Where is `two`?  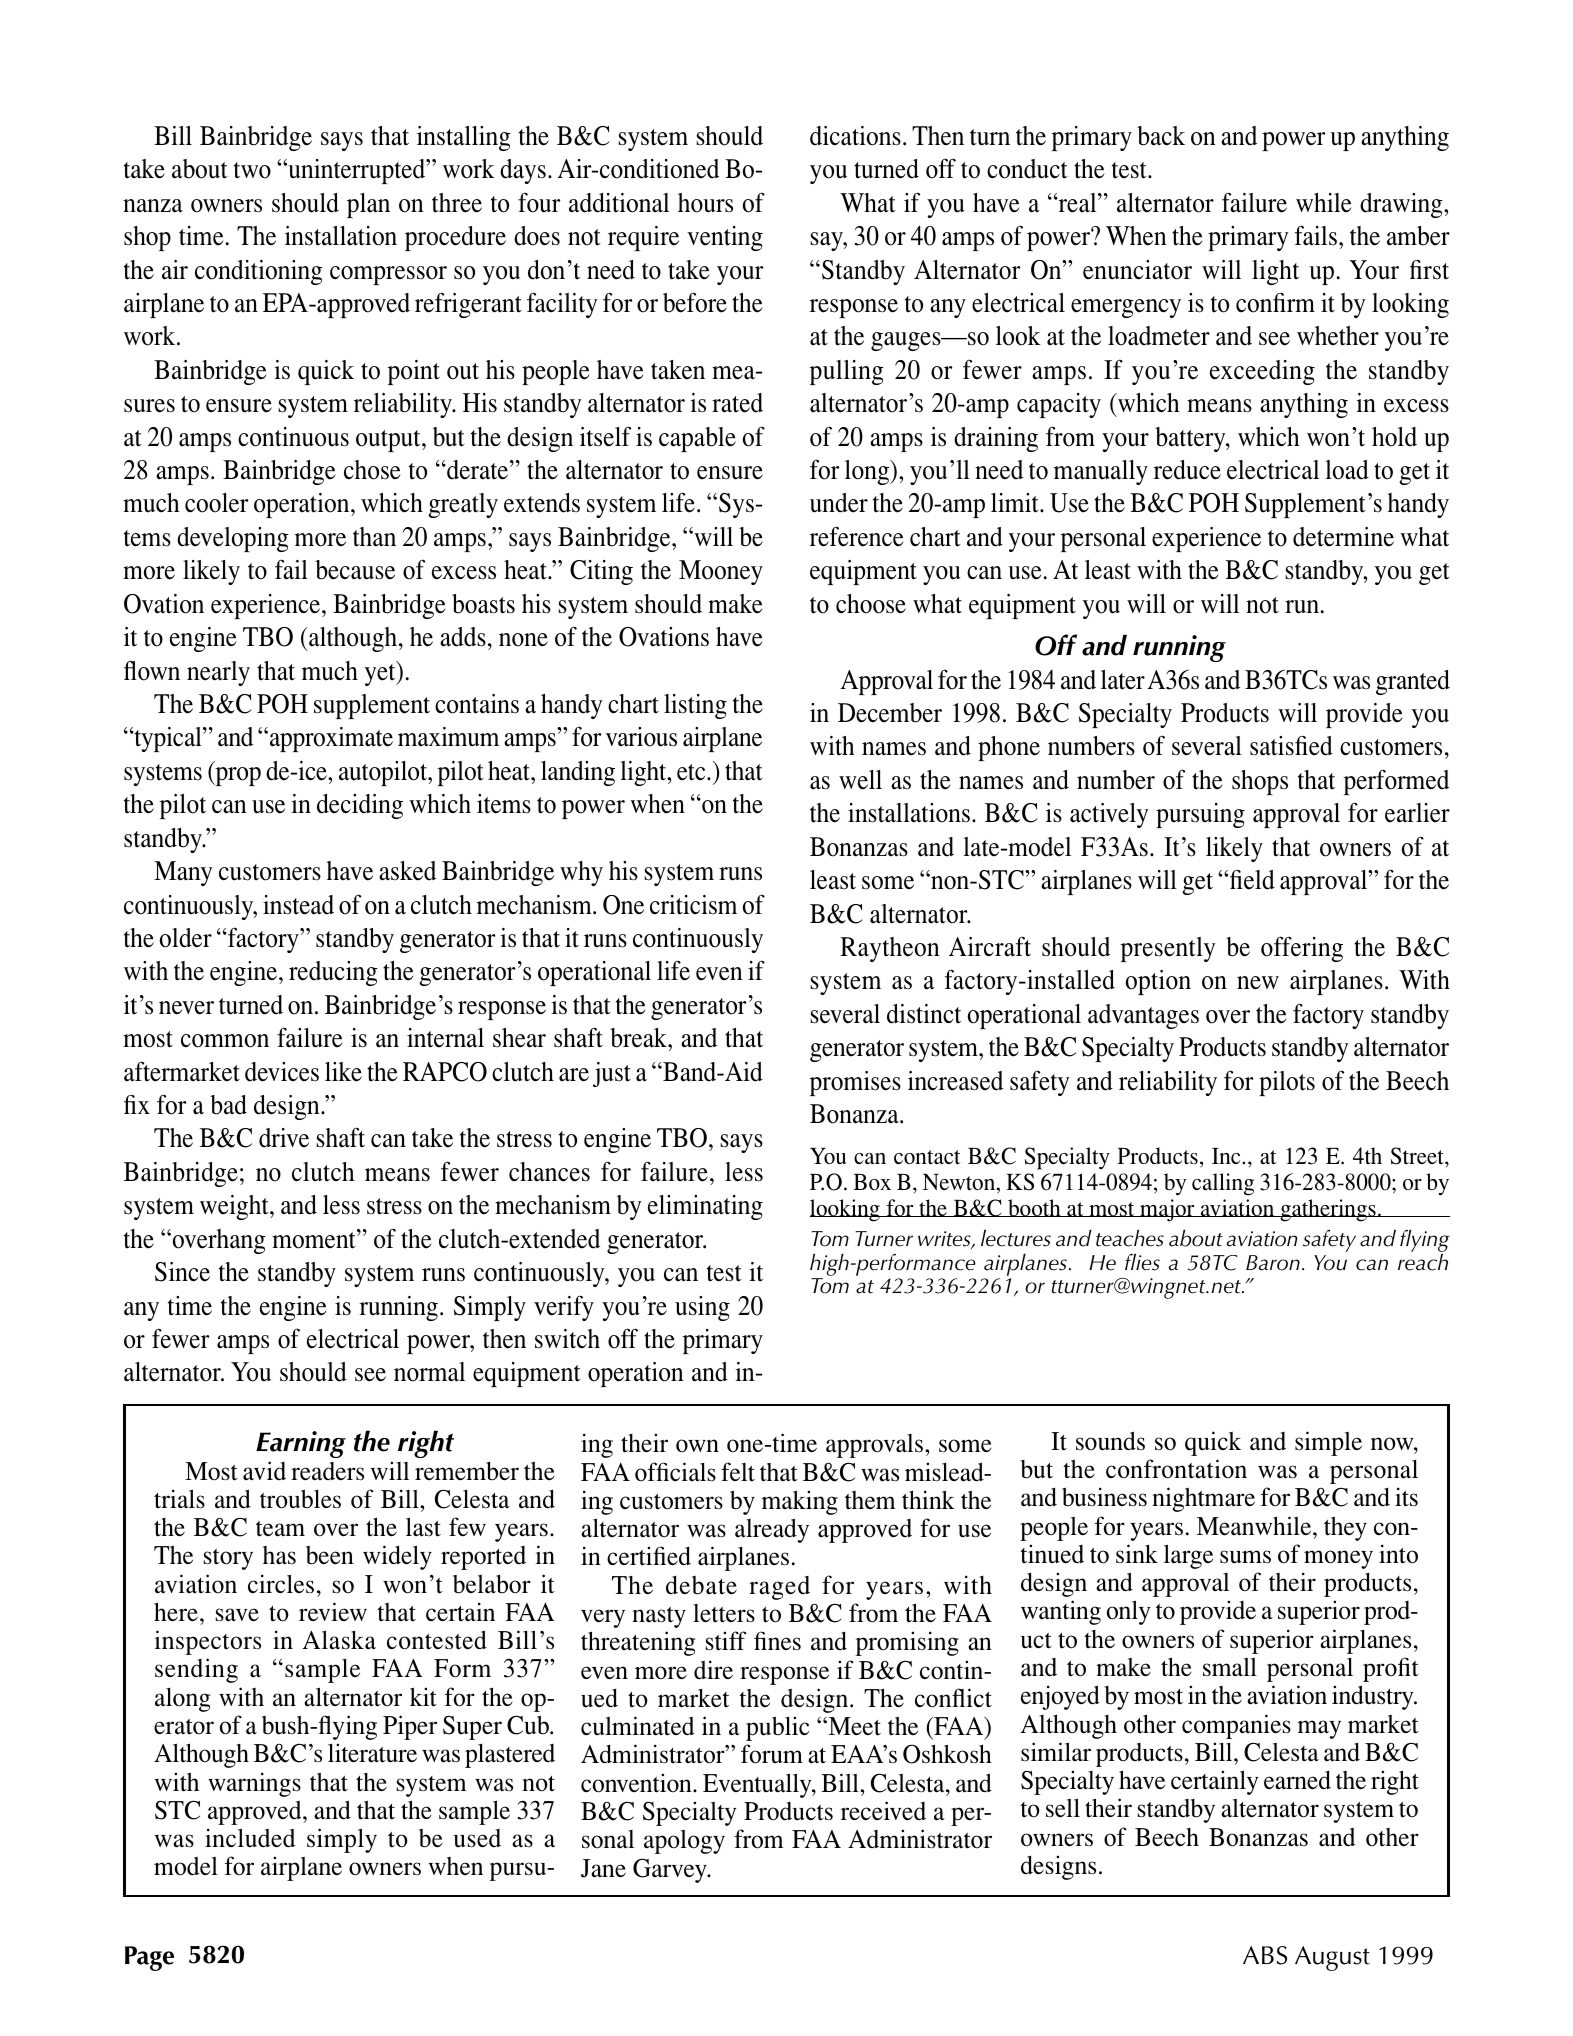
two is located at coordinates (252, 170).
